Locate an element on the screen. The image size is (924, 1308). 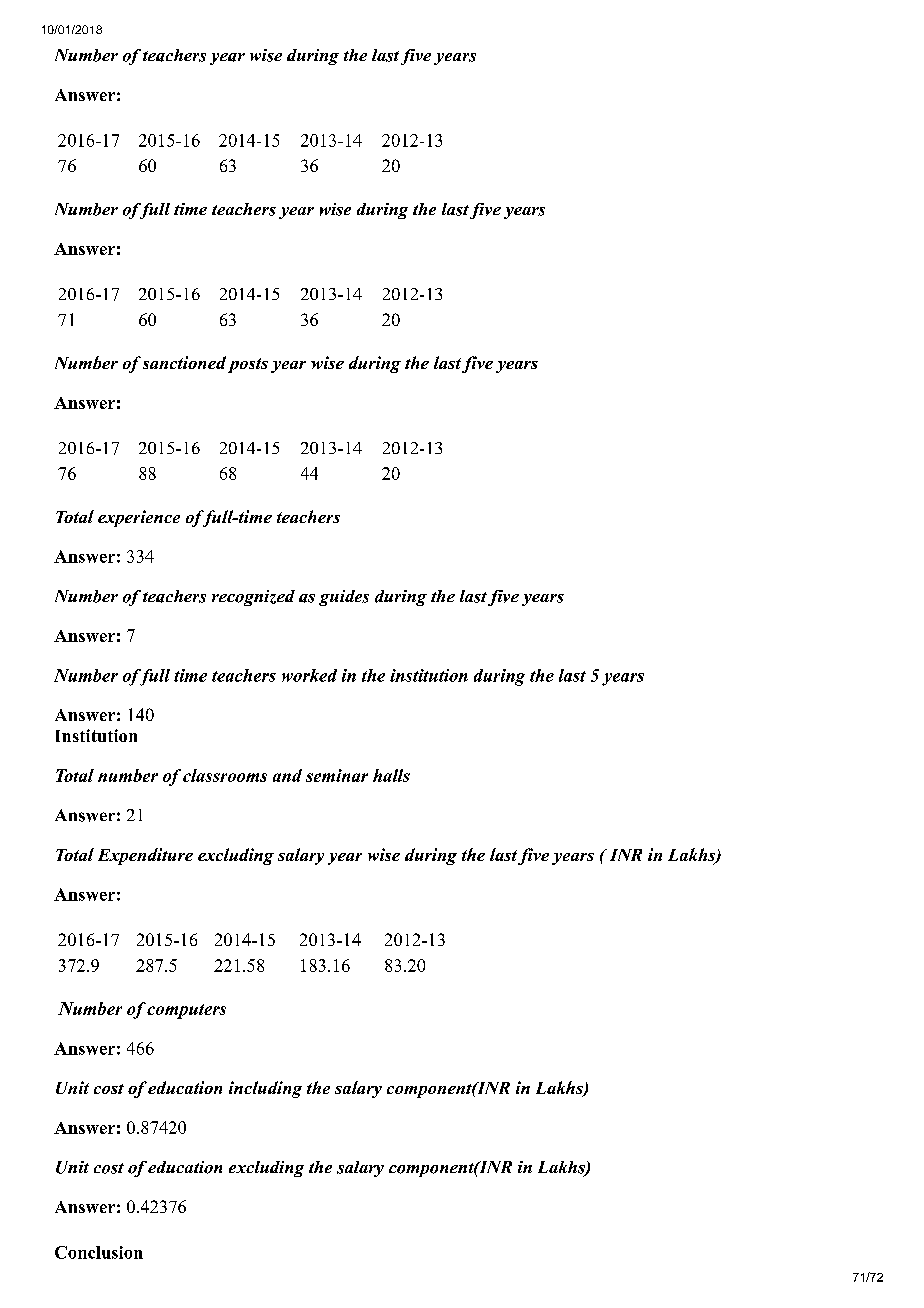
experience is located at coordinates (139, 518).
